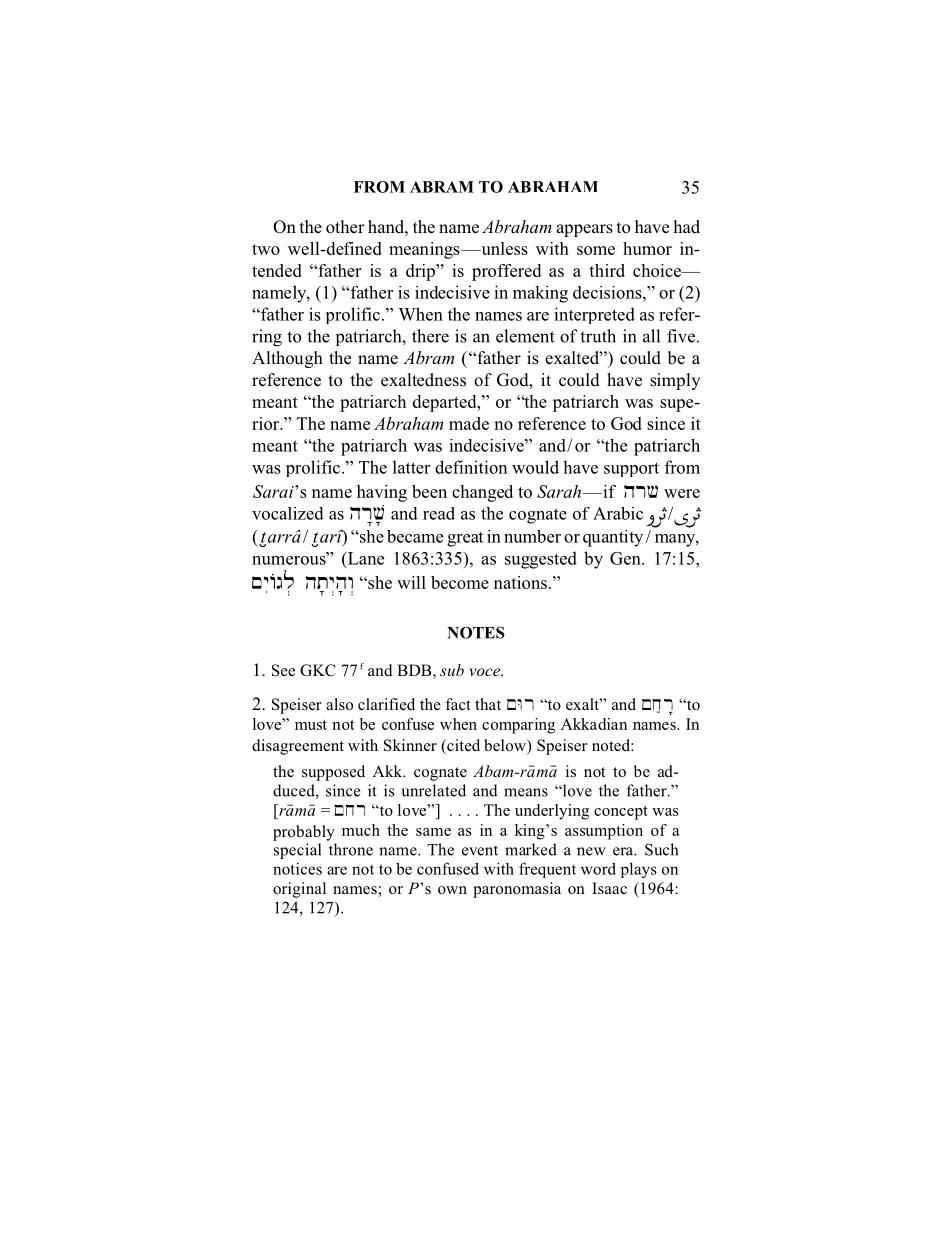  What do you see at coordinates (647, 248) in the screenshot?
I see `humor` at bounding box center [647, 248].
